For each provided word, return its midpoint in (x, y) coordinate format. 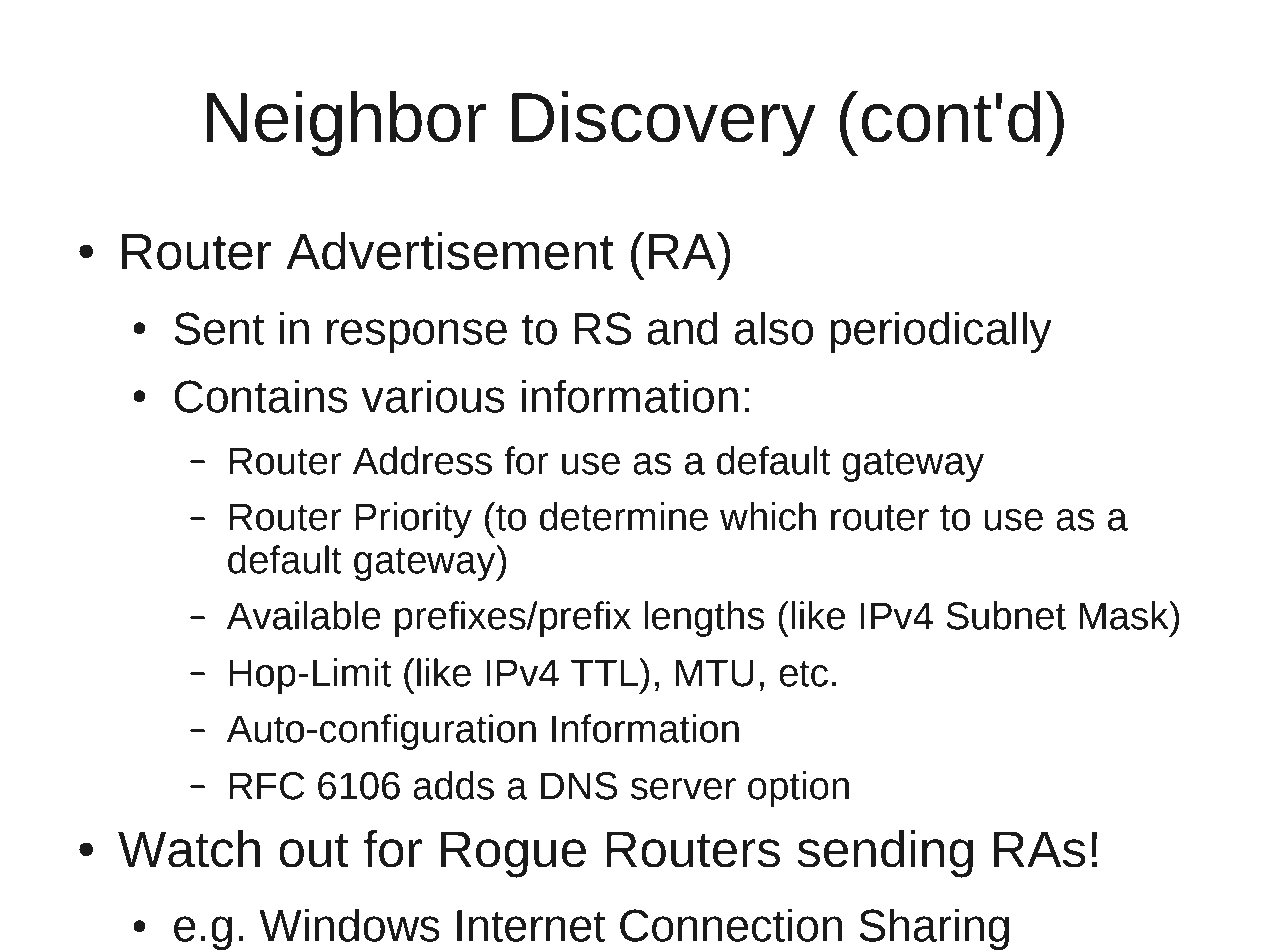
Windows (349, 925)
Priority (413, 520)
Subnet (1006, 615)
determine (624, 516)
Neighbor (346, 123)
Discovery (664, 123)
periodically (941, 332)
